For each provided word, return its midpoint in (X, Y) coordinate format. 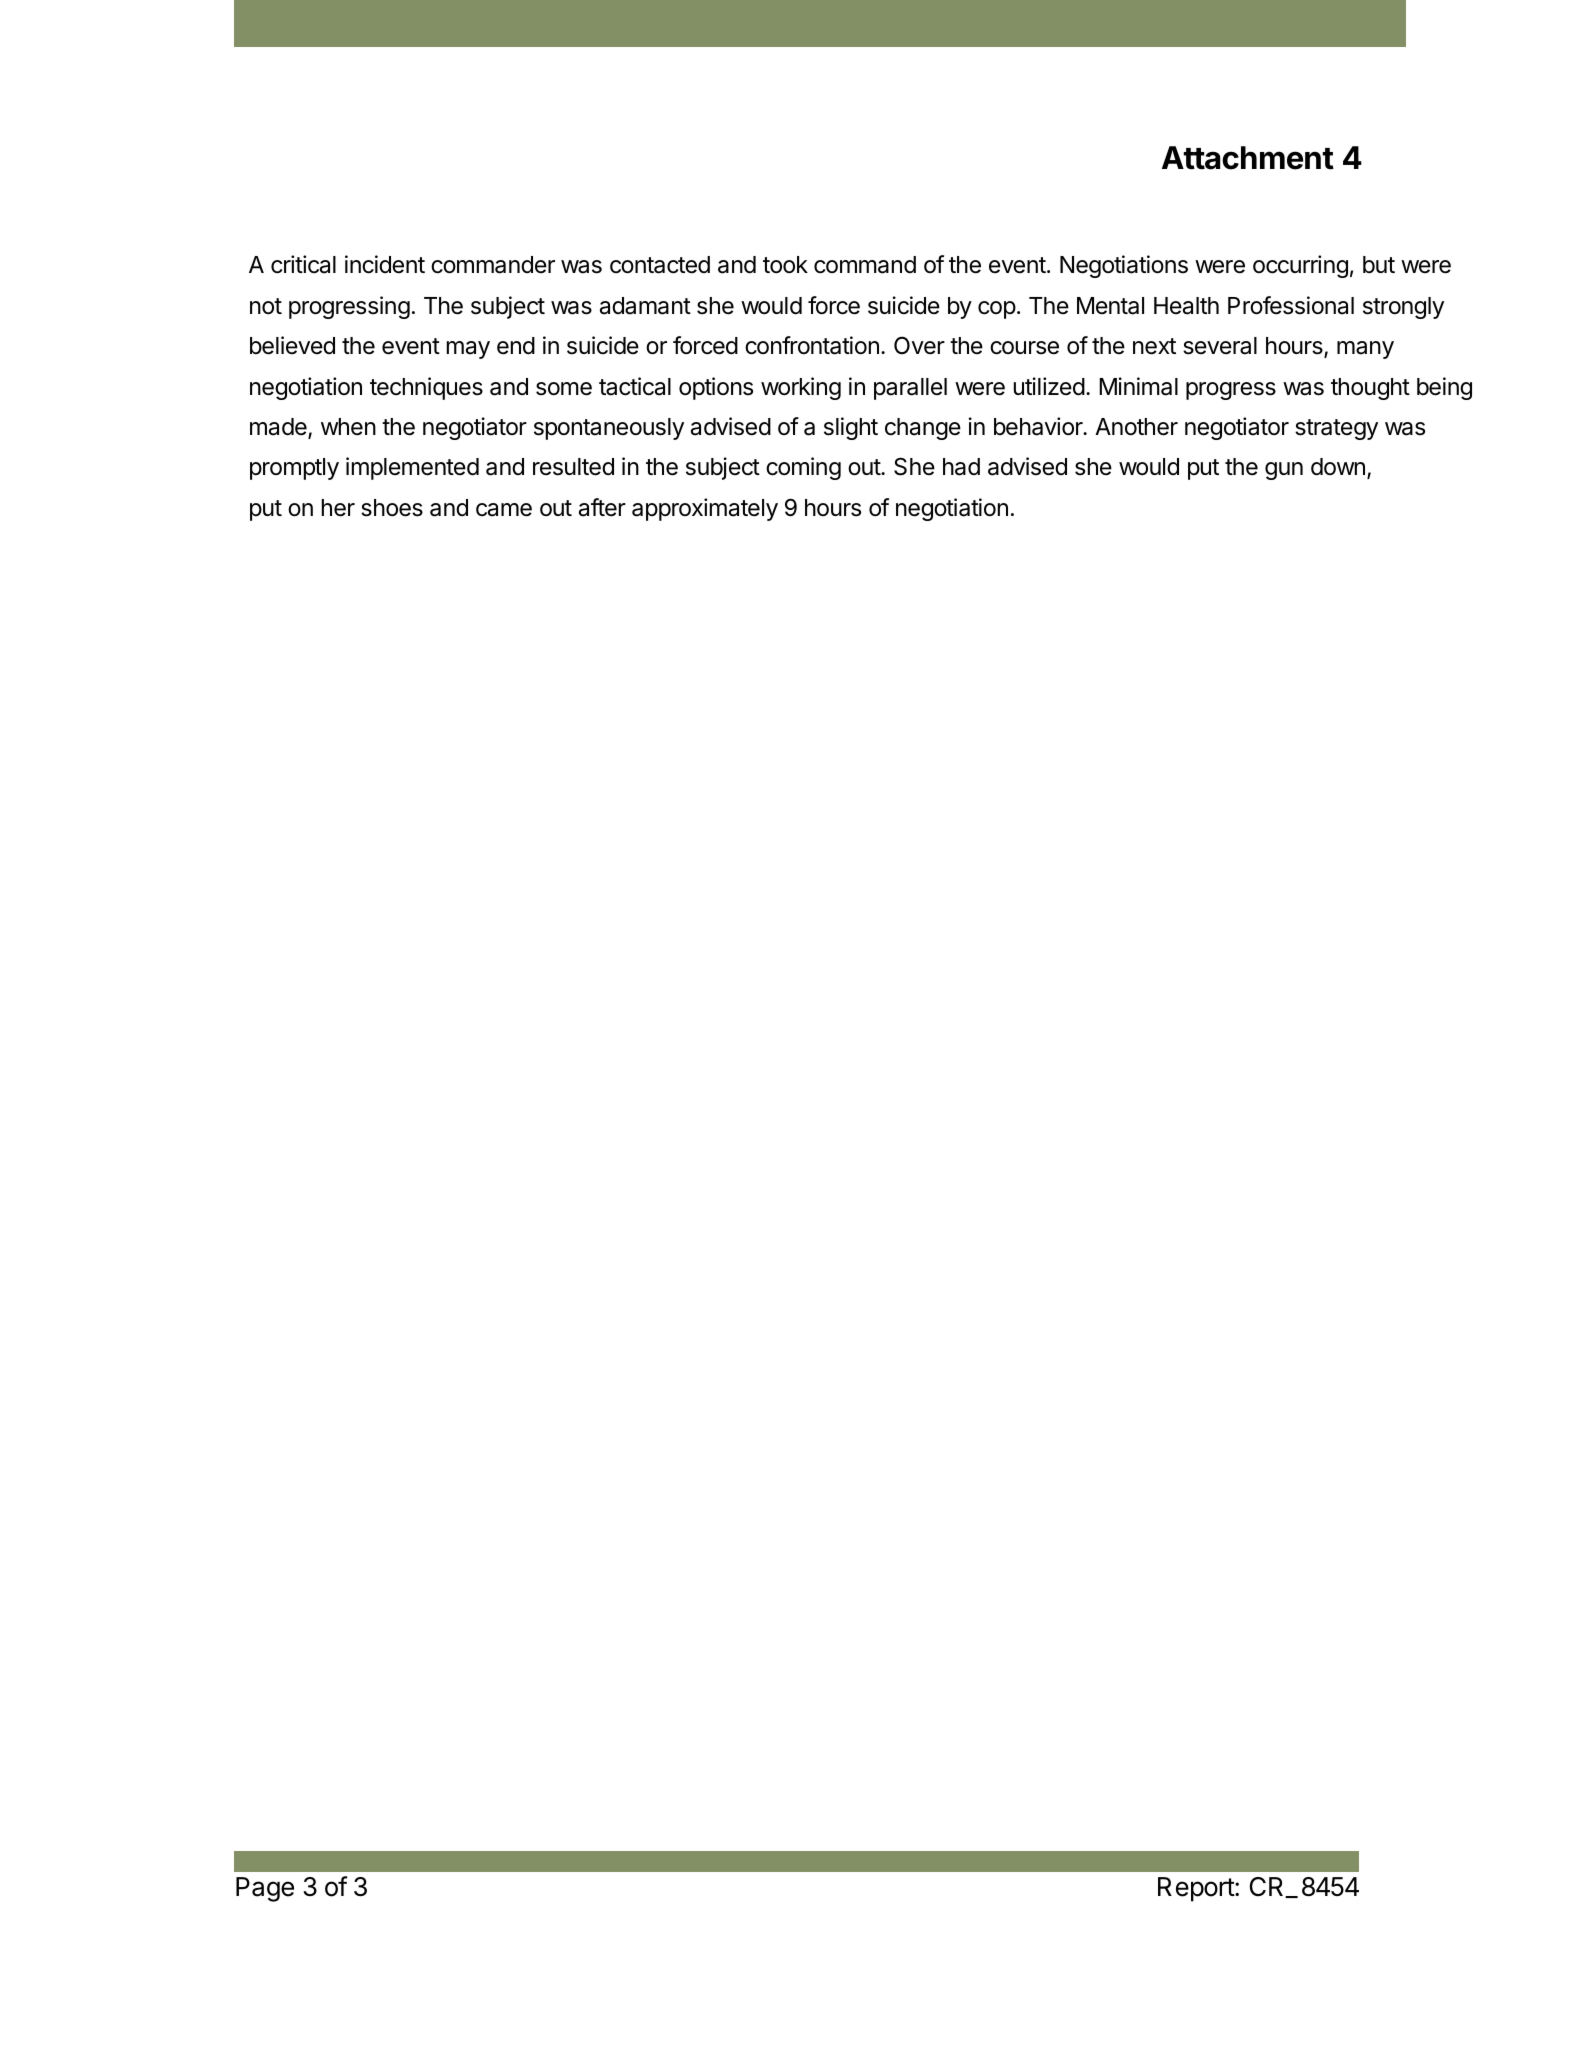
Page (265, 1889)
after (602, 507)
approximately (705, 509)
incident (385, 264)
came (504, 510)
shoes (392, 508)
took (785, 265)
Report (1197, 1889)
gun (1284, 471)
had (961, 467)
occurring (1300, 266)
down (1338, 467)
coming (803, 468)
